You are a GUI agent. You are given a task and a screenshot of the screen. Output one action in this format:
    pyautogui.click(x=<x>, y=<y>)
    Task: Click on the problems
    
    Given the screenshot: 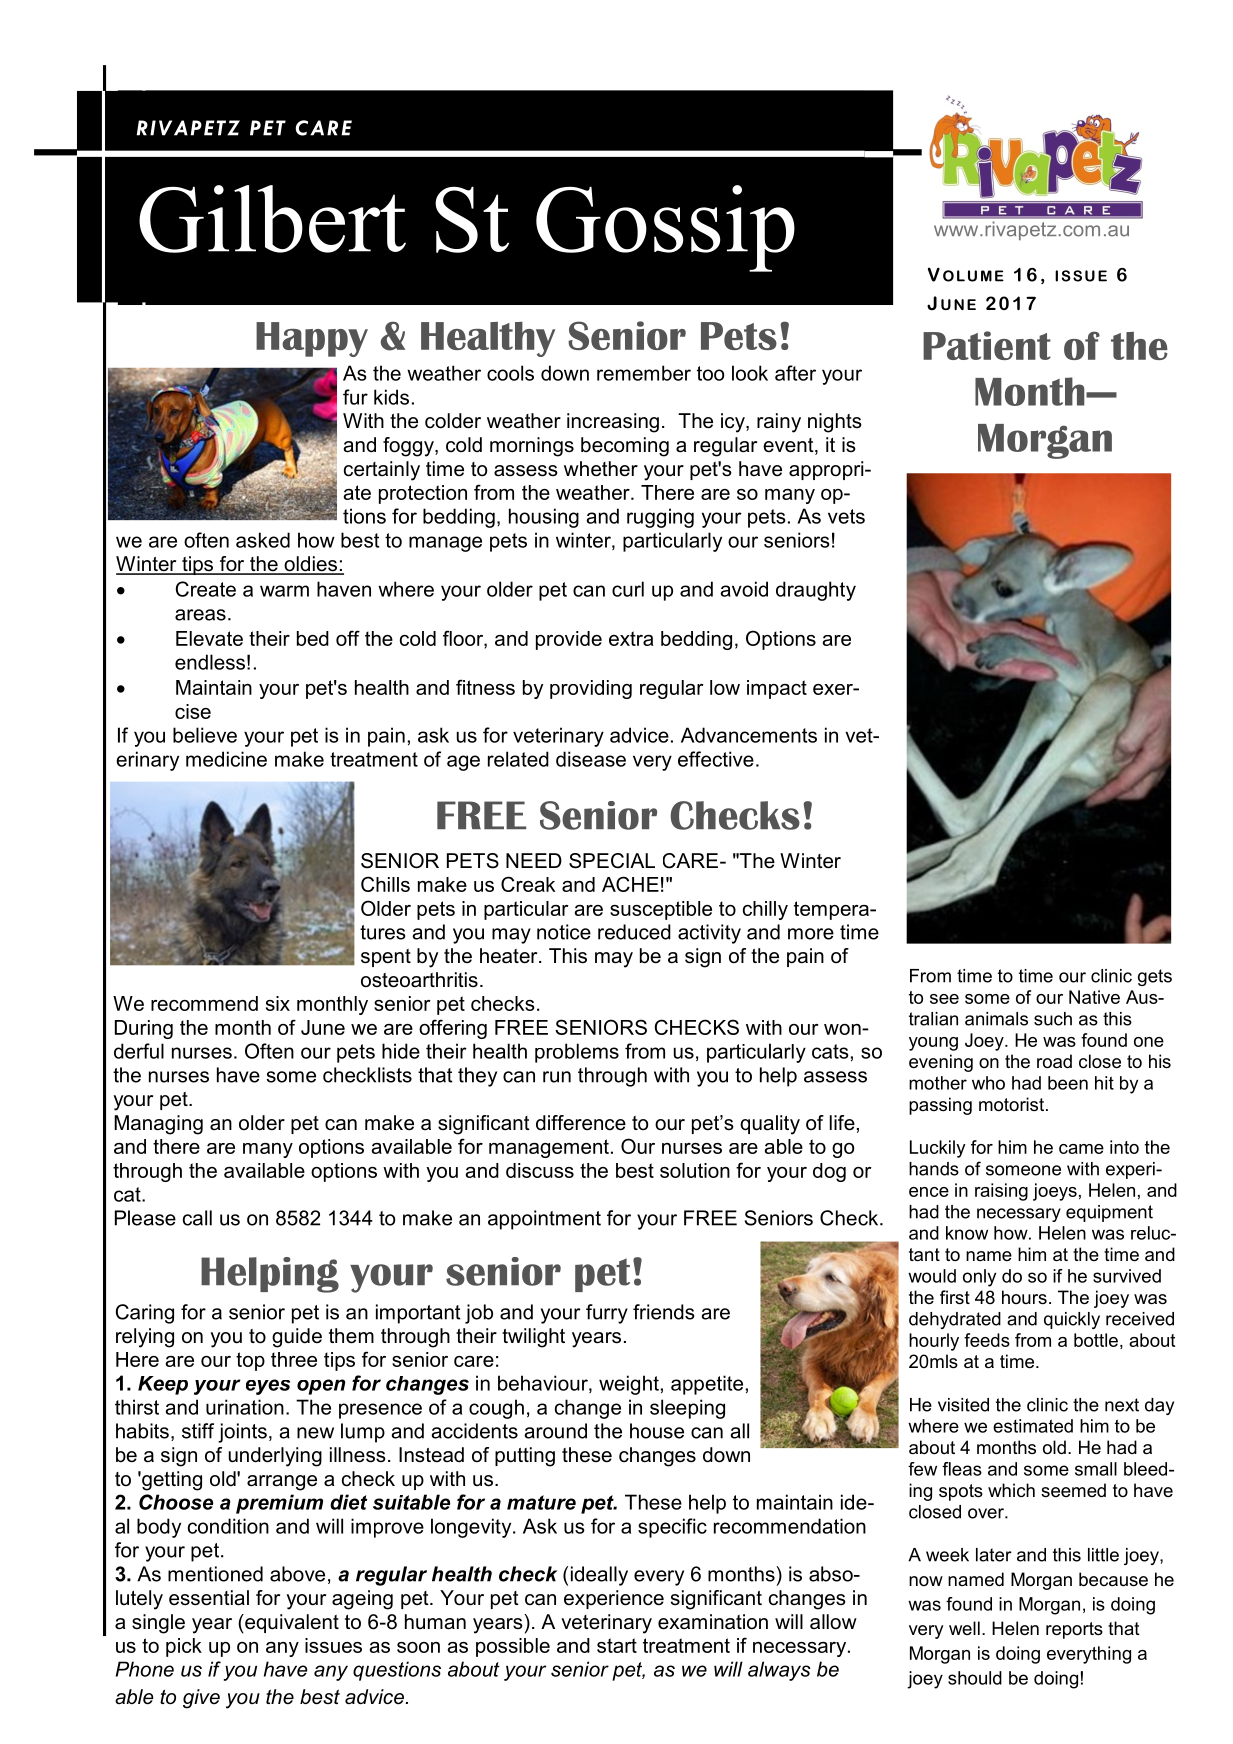 What is the action you would take?
    pyautogui.click(x=577, y=1053)
